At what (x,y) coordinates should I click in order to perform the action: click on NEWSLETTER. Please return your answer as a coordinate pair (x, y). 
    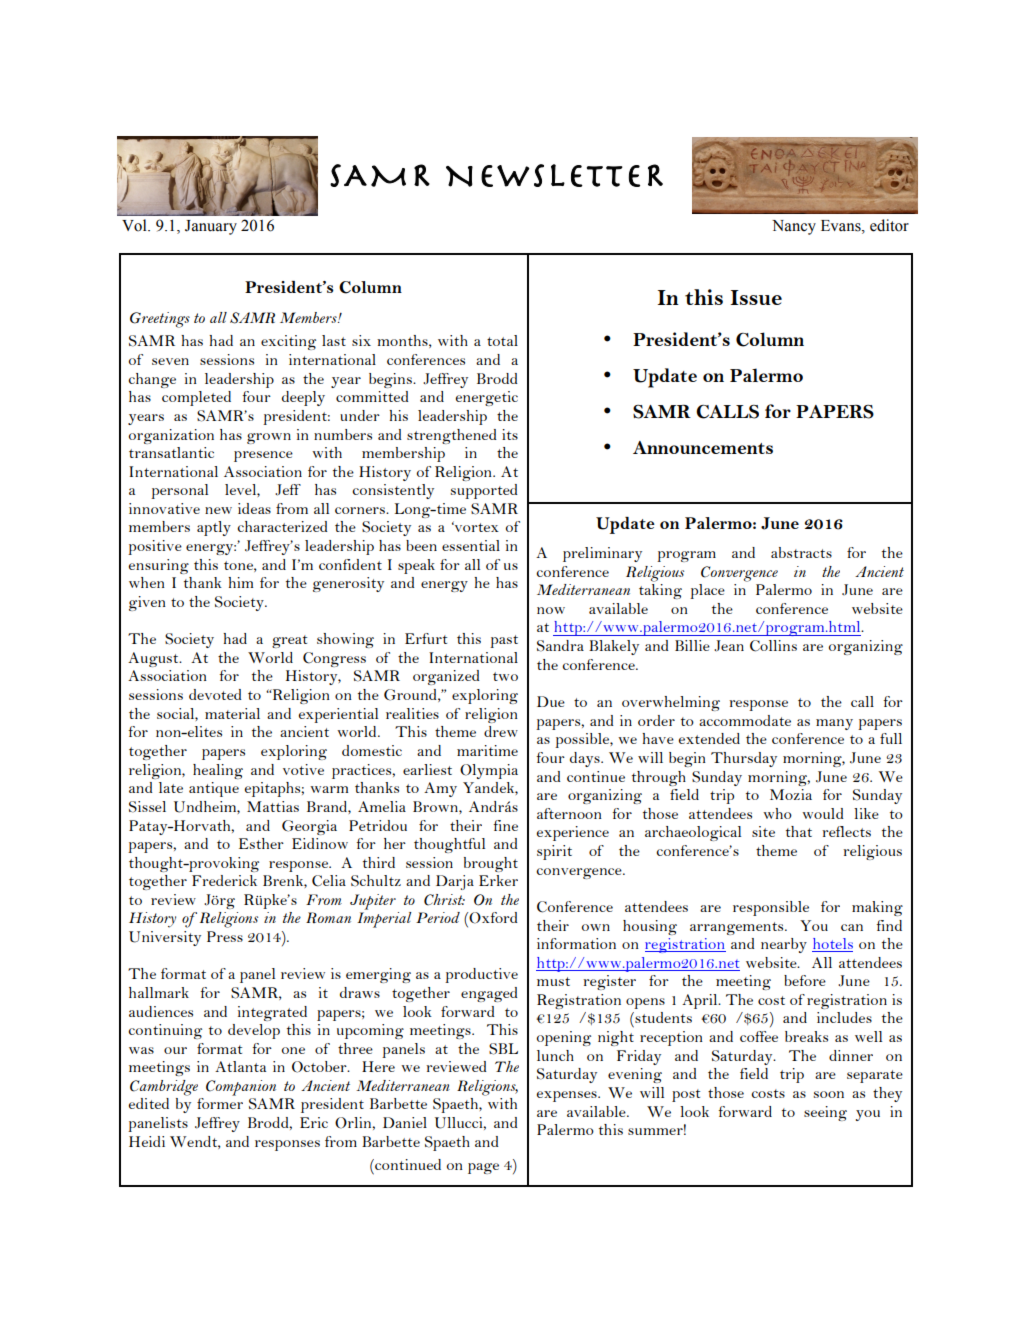
    Looking at the image, I should click on (554, 175).
